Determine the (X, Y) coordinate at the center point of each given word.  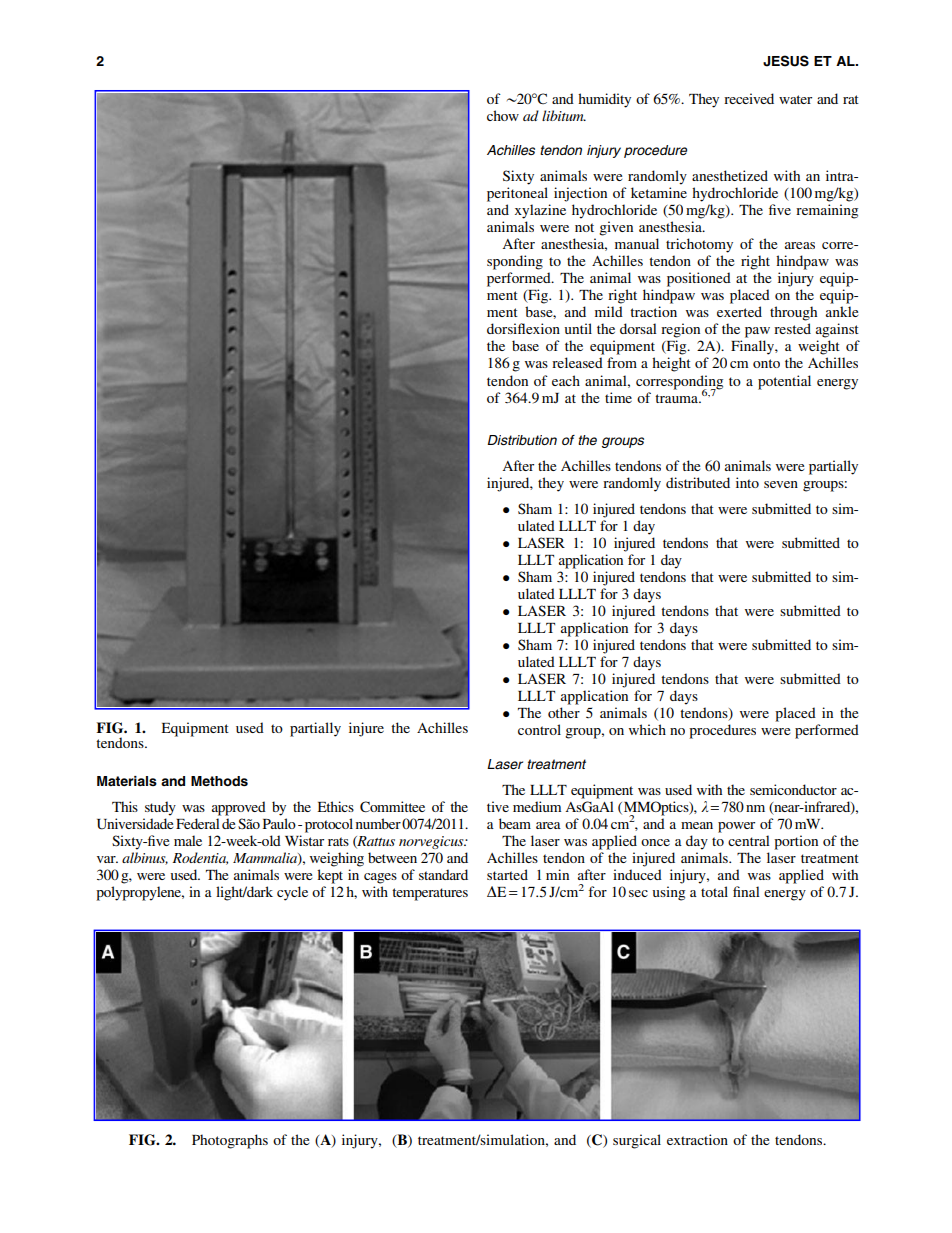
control (539, 729)
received (749, 98)
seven (781, 484)
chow (503, 115)
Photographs (230, 1141)
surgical (637, 1141)
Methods (219, 781)
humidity (604, 100)
